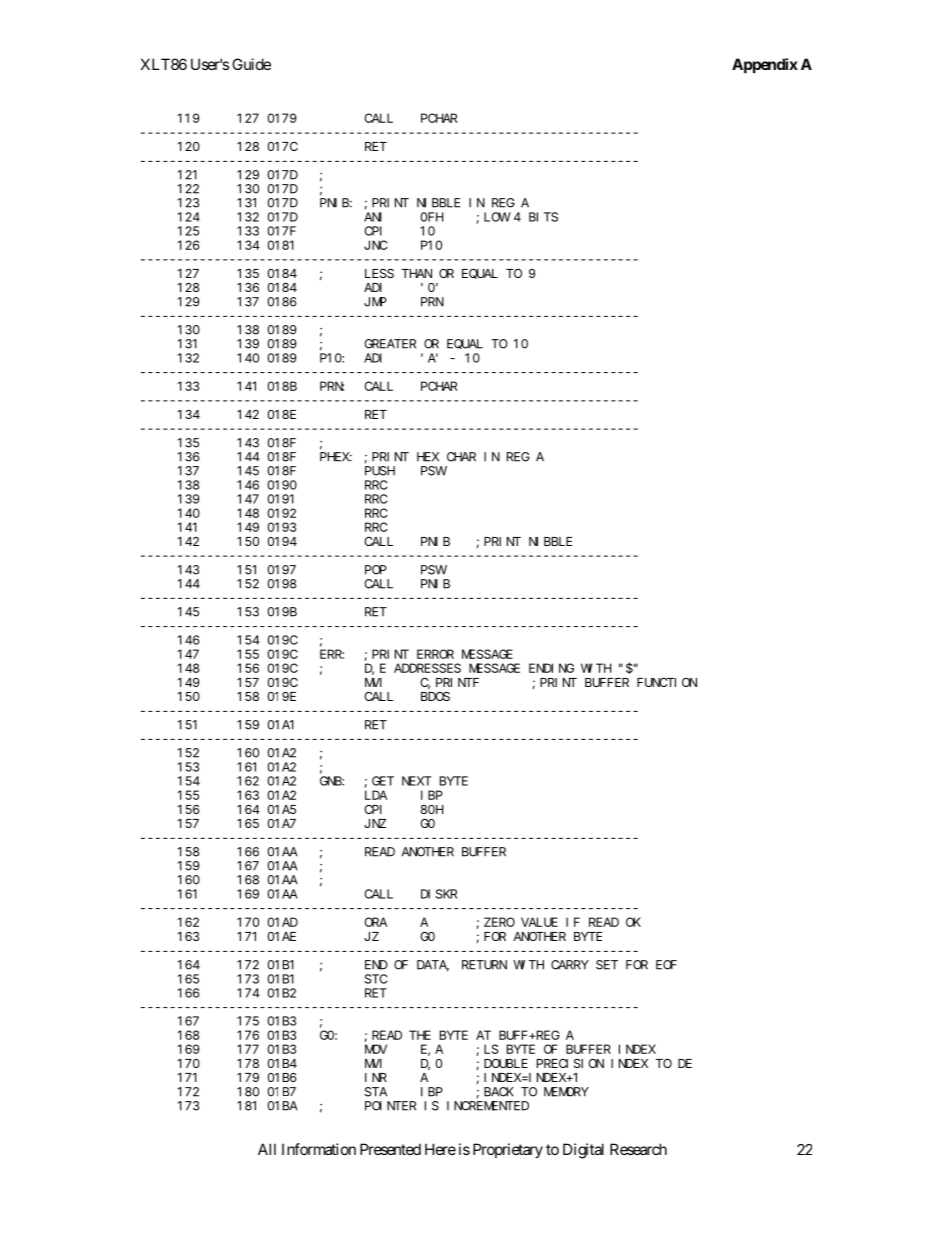 The height and width of the document is (1233, 952). I want to click on PUSH, so click(380, 471).
